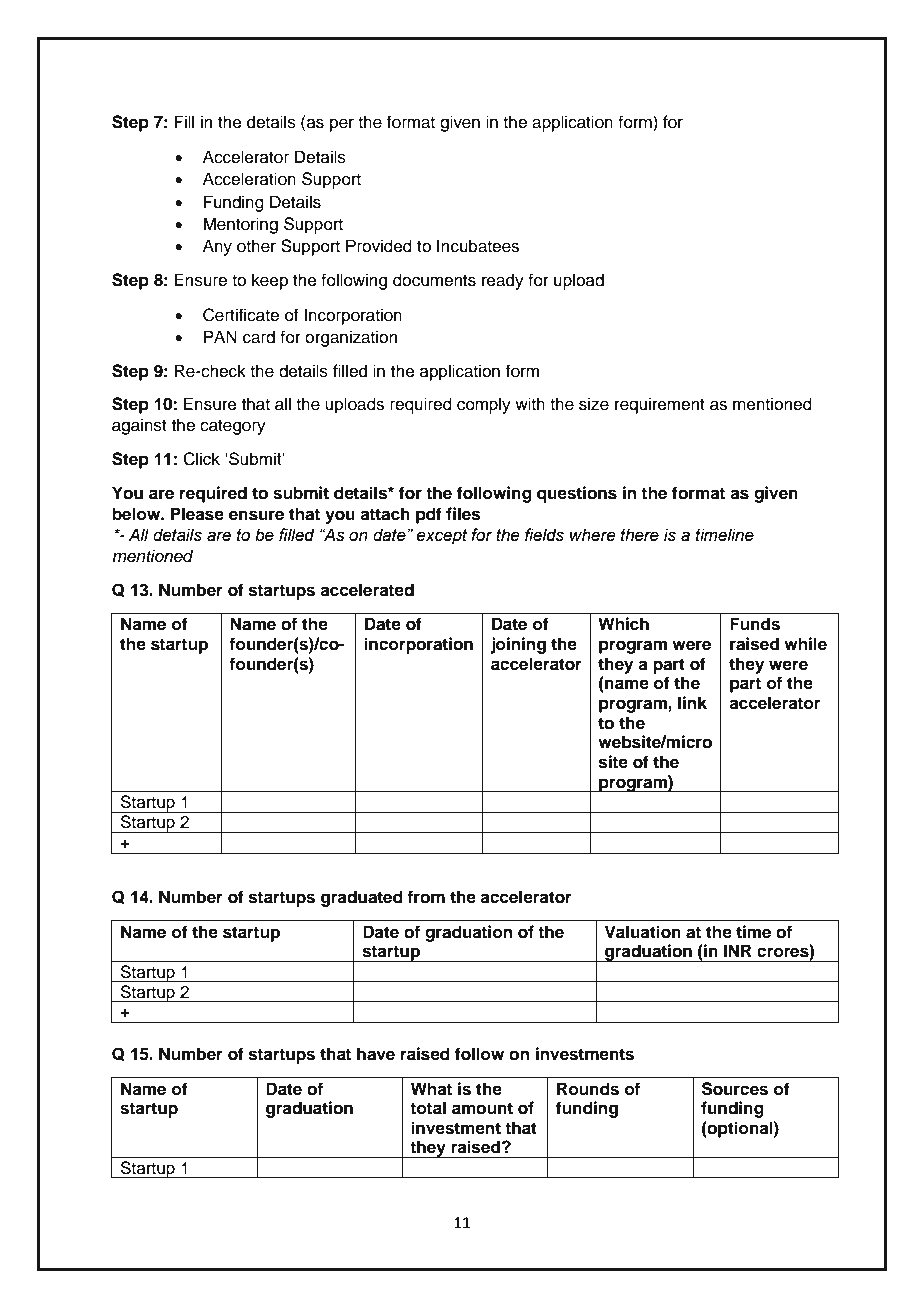 This page has width=924, height=1308. I want to click on category, so click(233, 427).
